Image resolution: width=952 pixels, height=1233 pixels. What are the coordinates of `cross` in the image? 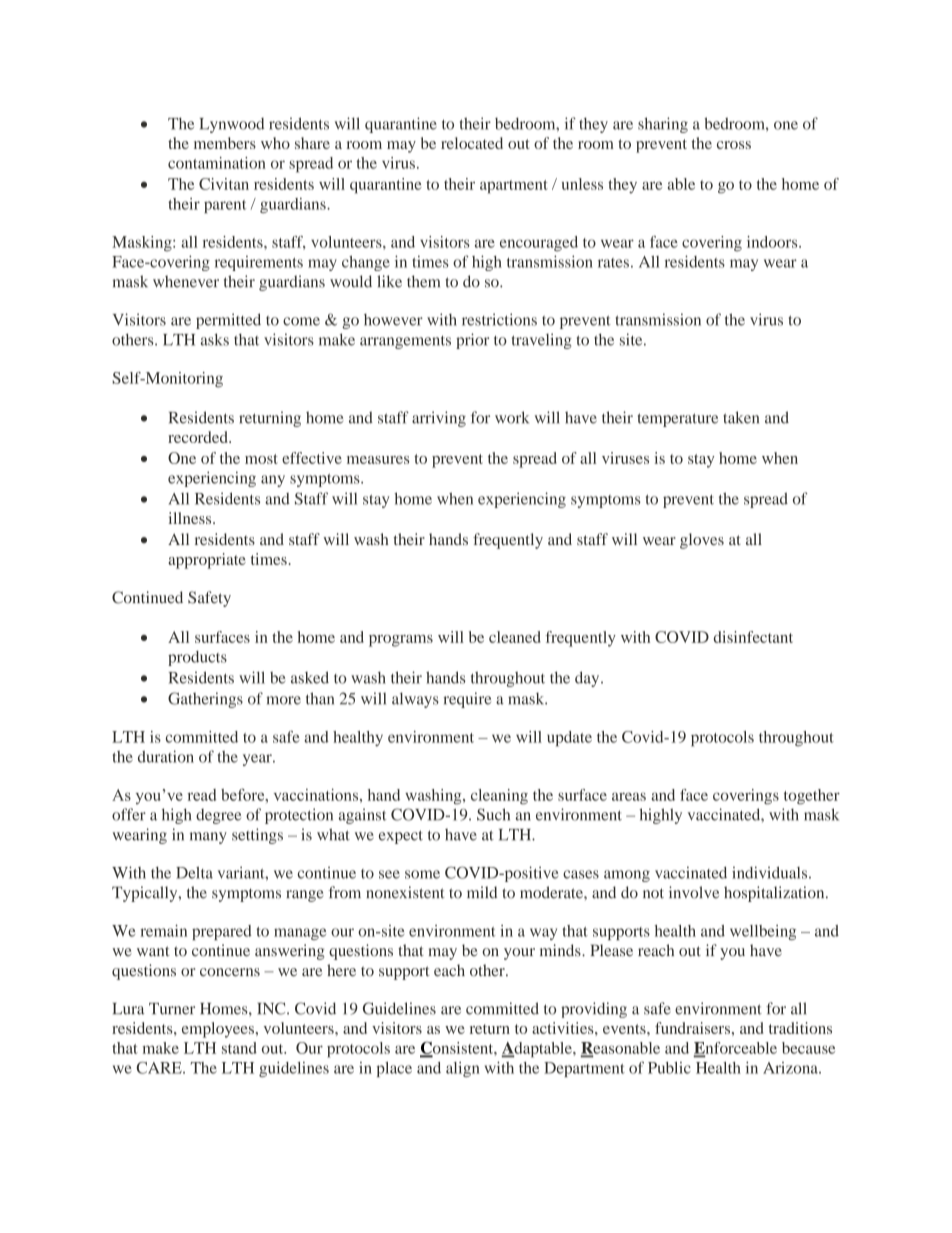 It's located at (734, 145).
